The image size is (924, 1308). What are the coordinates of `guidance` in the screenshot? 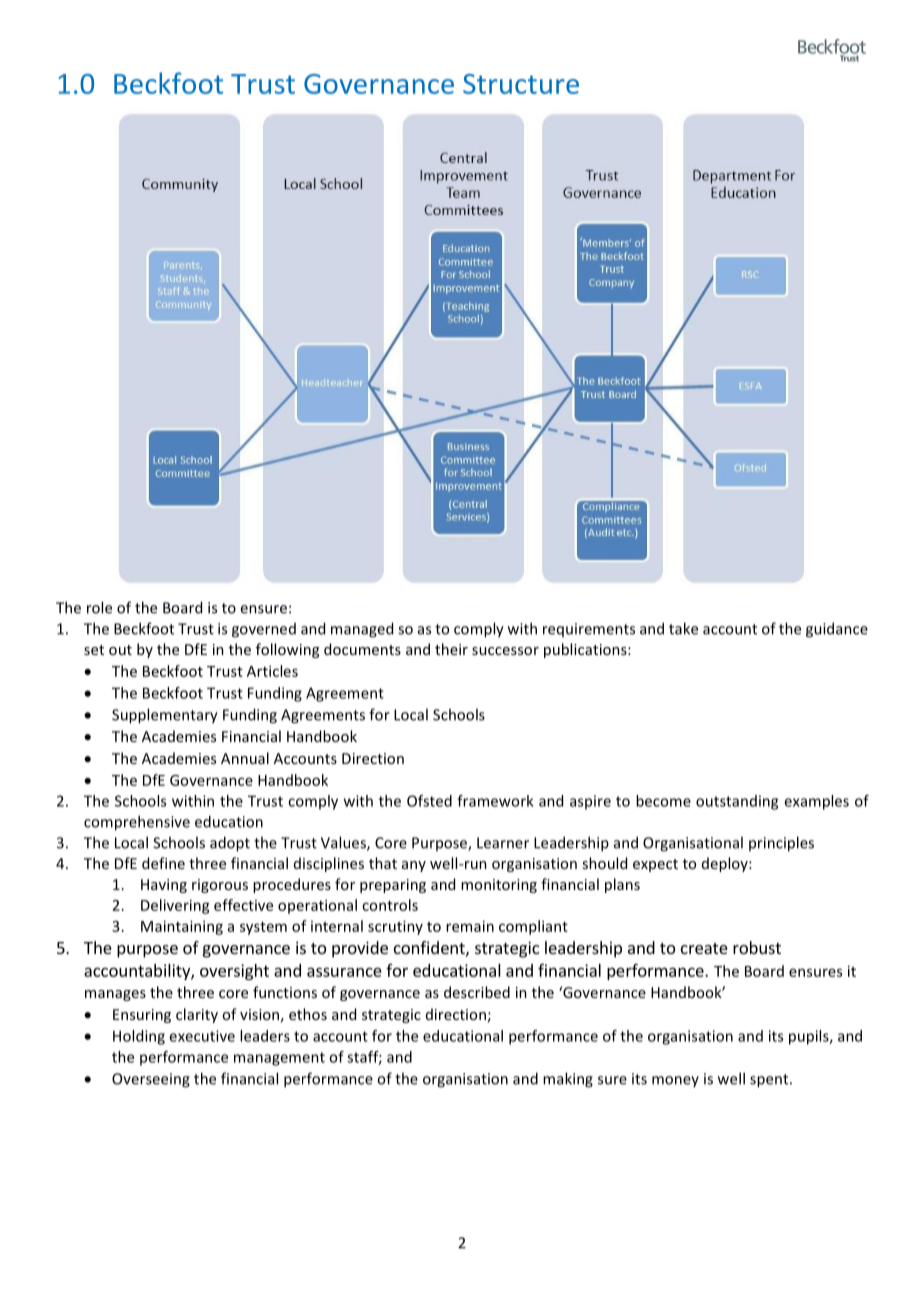 It's located at (837, 630).
